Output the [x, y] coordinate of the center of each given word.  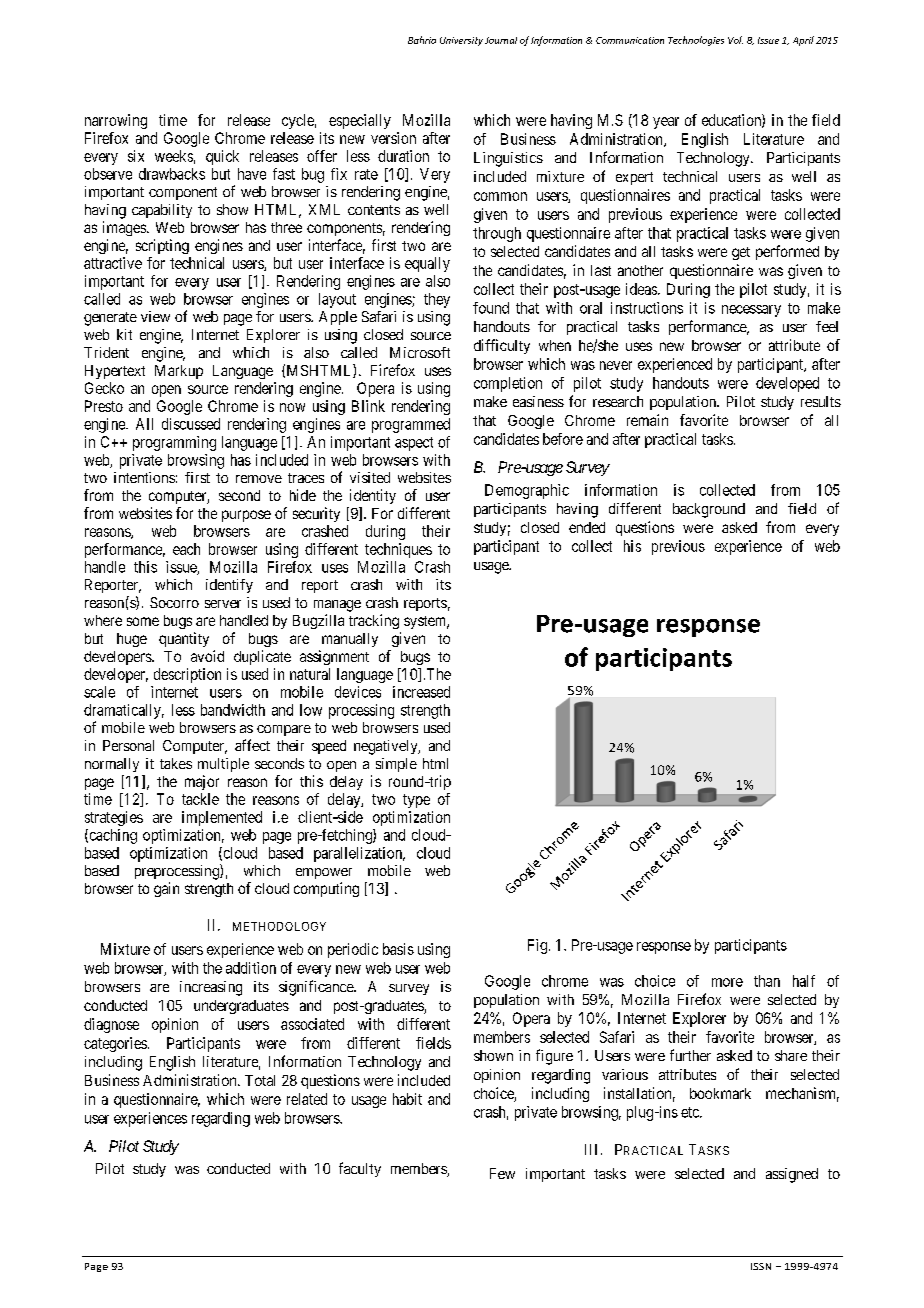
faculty [360, 1169]
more [727, 982]
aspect [414, 444]
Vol [735, 40]
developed [787, 384]
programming [174, 443]
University [461, 41]
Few [502, 1173]
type [416, 801]
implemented [222, 818]
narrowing [116, 121]
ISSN [761, 1266]
